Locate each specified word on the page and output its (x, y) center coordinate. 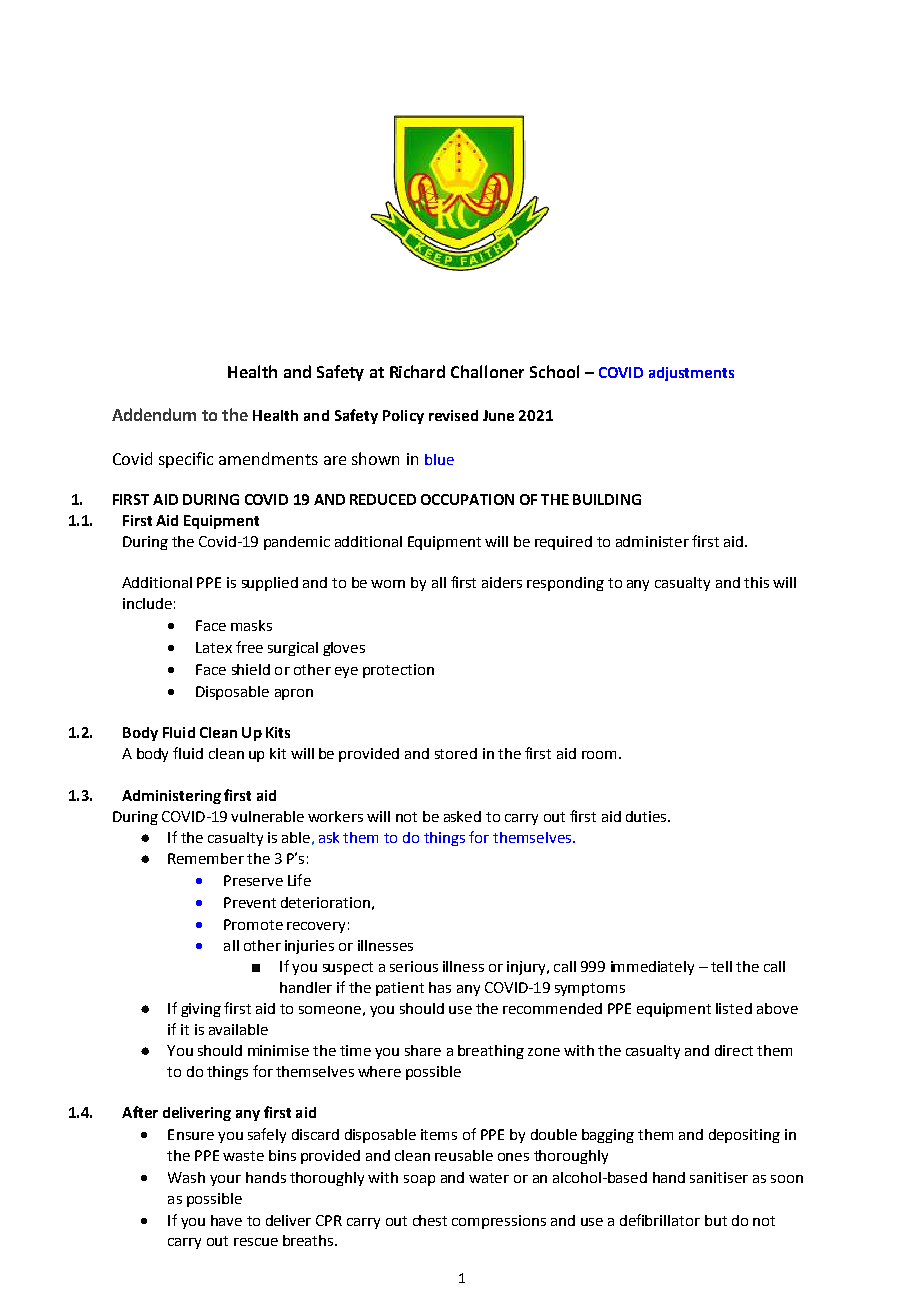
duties (647, 816)
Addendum (154, 414)
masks (251, 625)
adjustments (691, 374)
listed (734, 1008)
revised (453, 415)
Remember (206, 858)
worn (388, 584)
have (226, 1220)
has (440, 987)
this (756, 582)
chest (430, 1220)
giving (201, 1010)
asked (462, 816)
